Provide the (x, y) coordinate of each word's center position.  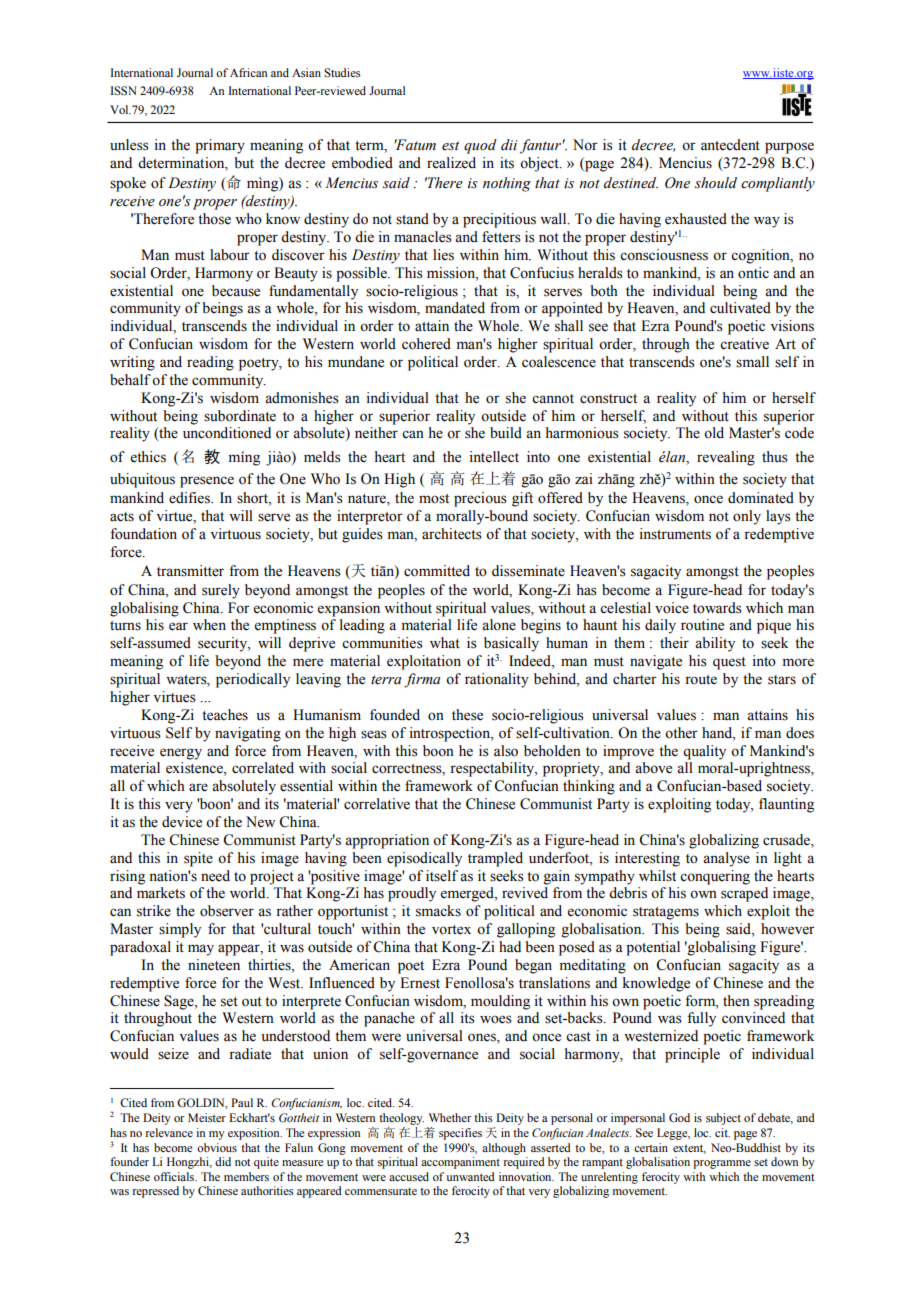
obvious (217, 1147)
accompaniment (460, 1163)
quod (480, 146)
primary (220, 146)
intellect (494, 457)
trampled (495, 859)
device (182, 822)
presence (207, 482)
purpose (789, 148)
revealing (726, 458)
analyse (726, 859)
